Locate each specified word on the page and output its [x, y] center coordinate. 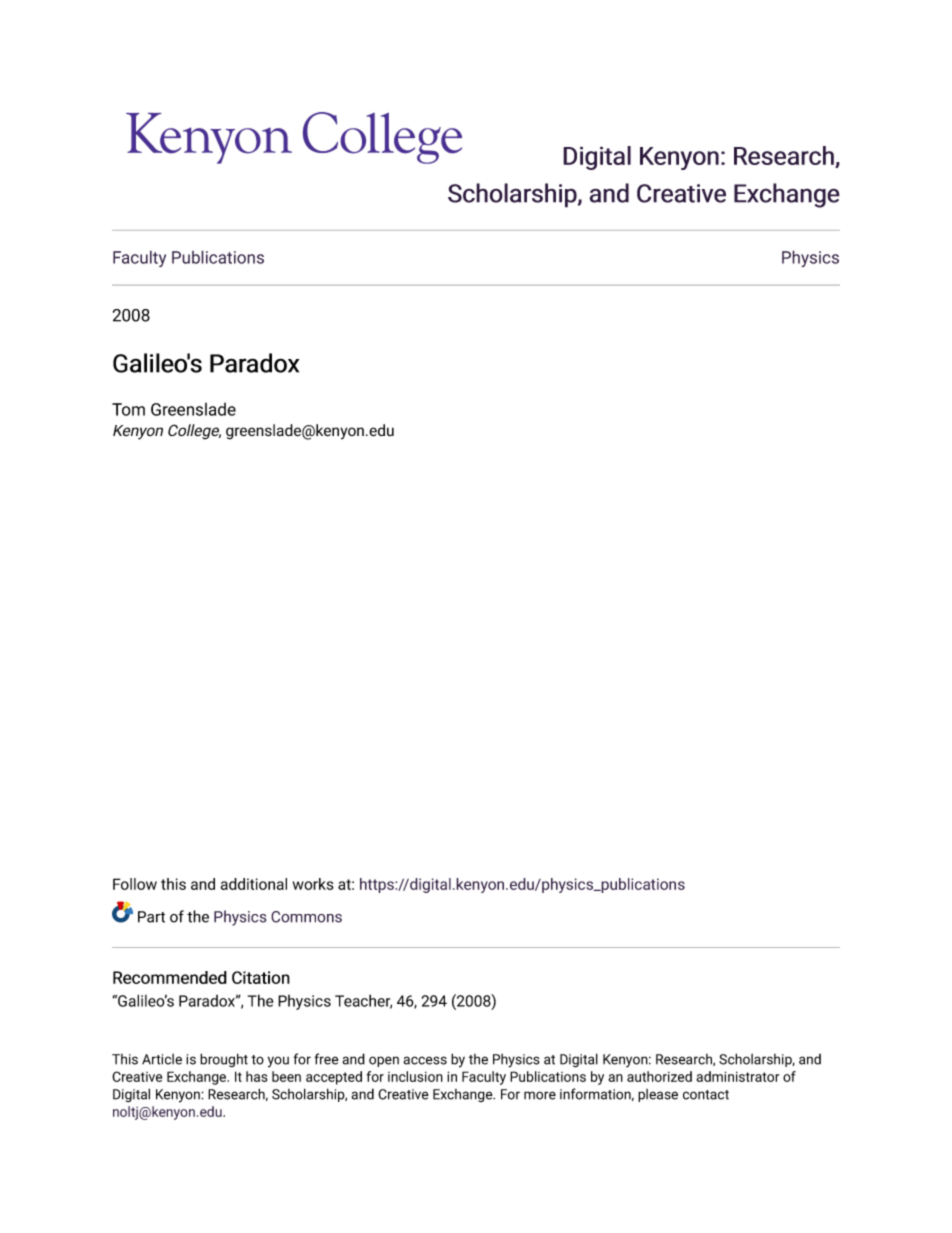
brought [224, 1060]
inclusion [415, 1076]
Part [151, 917]
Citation [261, 977]
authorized [659, 1076]
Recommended [170, 977]
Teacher [363, 1001]
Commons [306, 917]
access [425, 1060]
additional [253, 884]
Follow [135, 884]
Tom [128, 409]
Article [162, 1059]
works [313, 884]
